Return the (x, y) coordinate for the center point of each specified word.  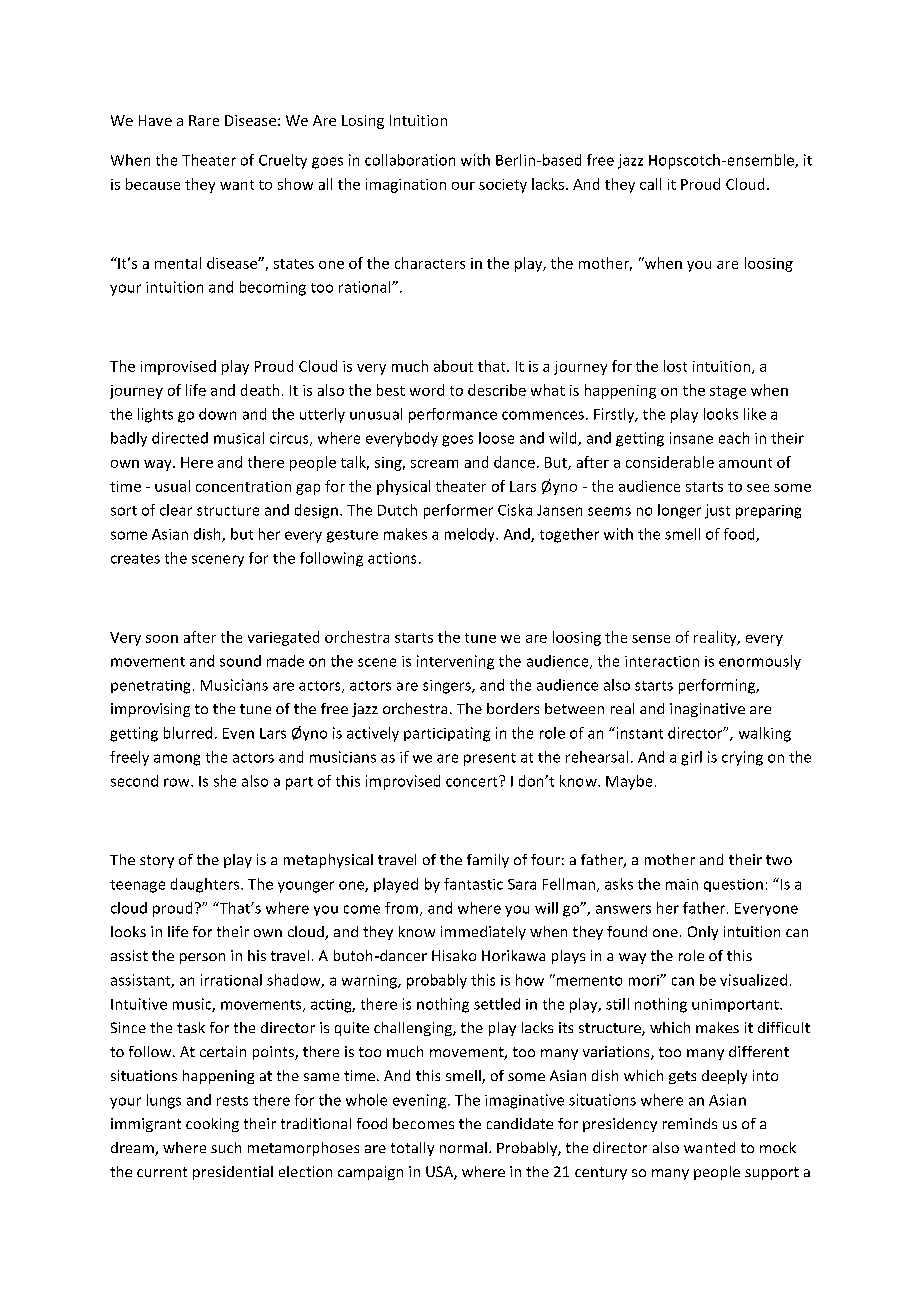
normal (463, 1147)
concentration (243, 486)
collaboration (410, 160)
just (717, 511)
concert (473, 781)
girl (691, 758)
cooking (212, 1125)
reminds (690, 1123)
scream (434, 464)
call (650, 184)
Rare (204, 120)
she (225, 781)
